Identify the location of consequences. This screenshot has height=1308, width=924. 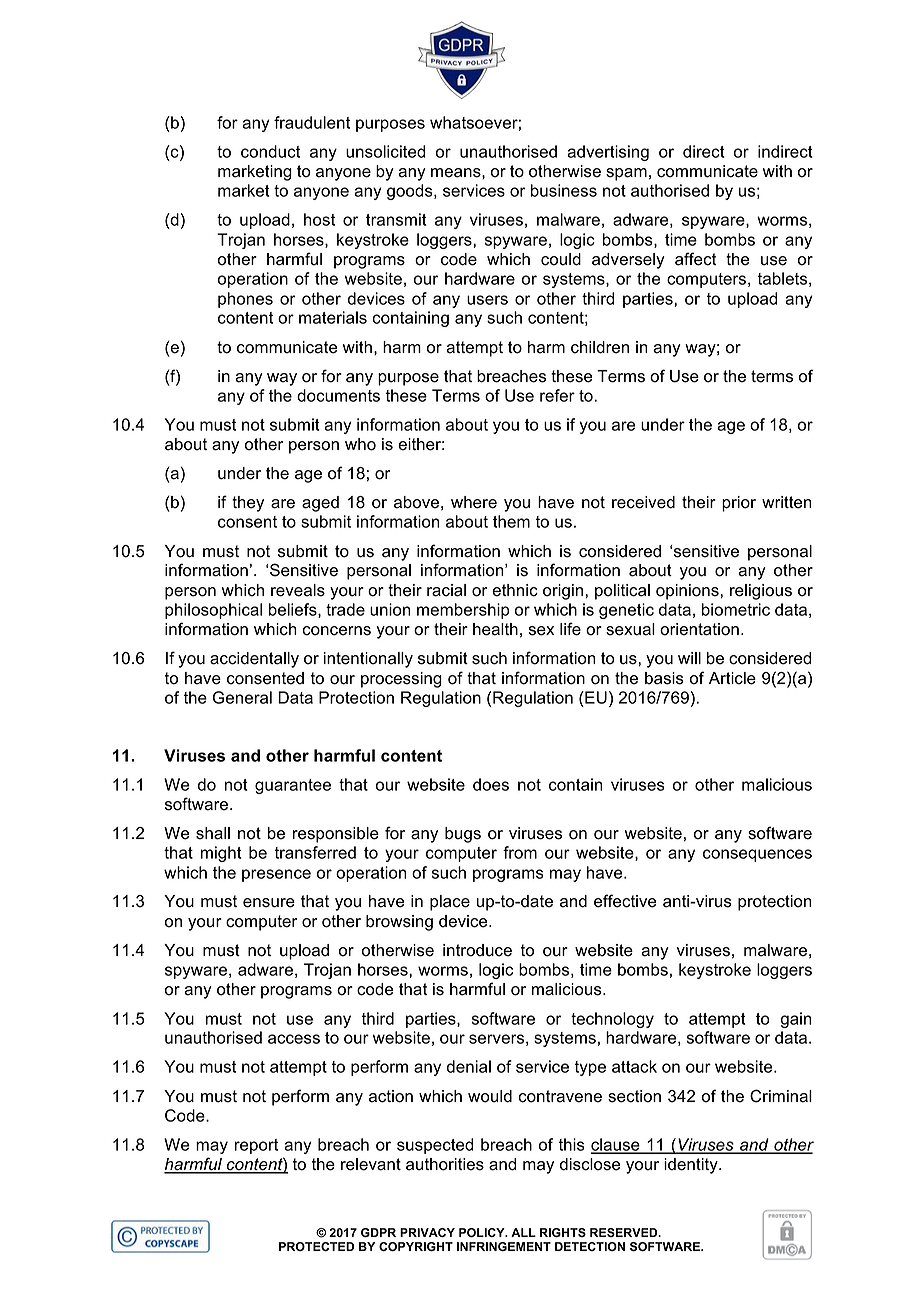
(757, 855).
